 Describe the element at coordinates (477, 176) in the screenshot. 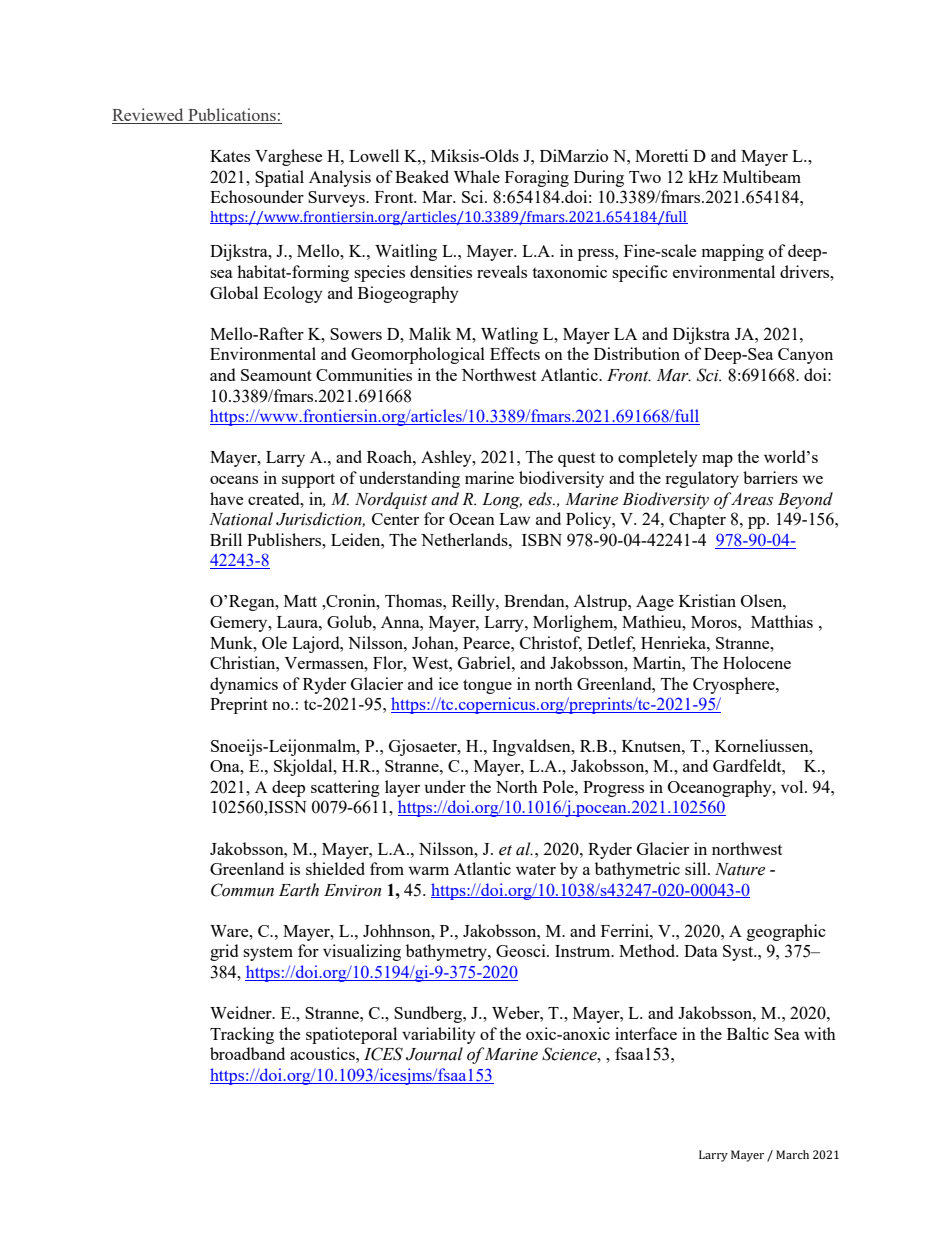

I see `Whale` at that location.
